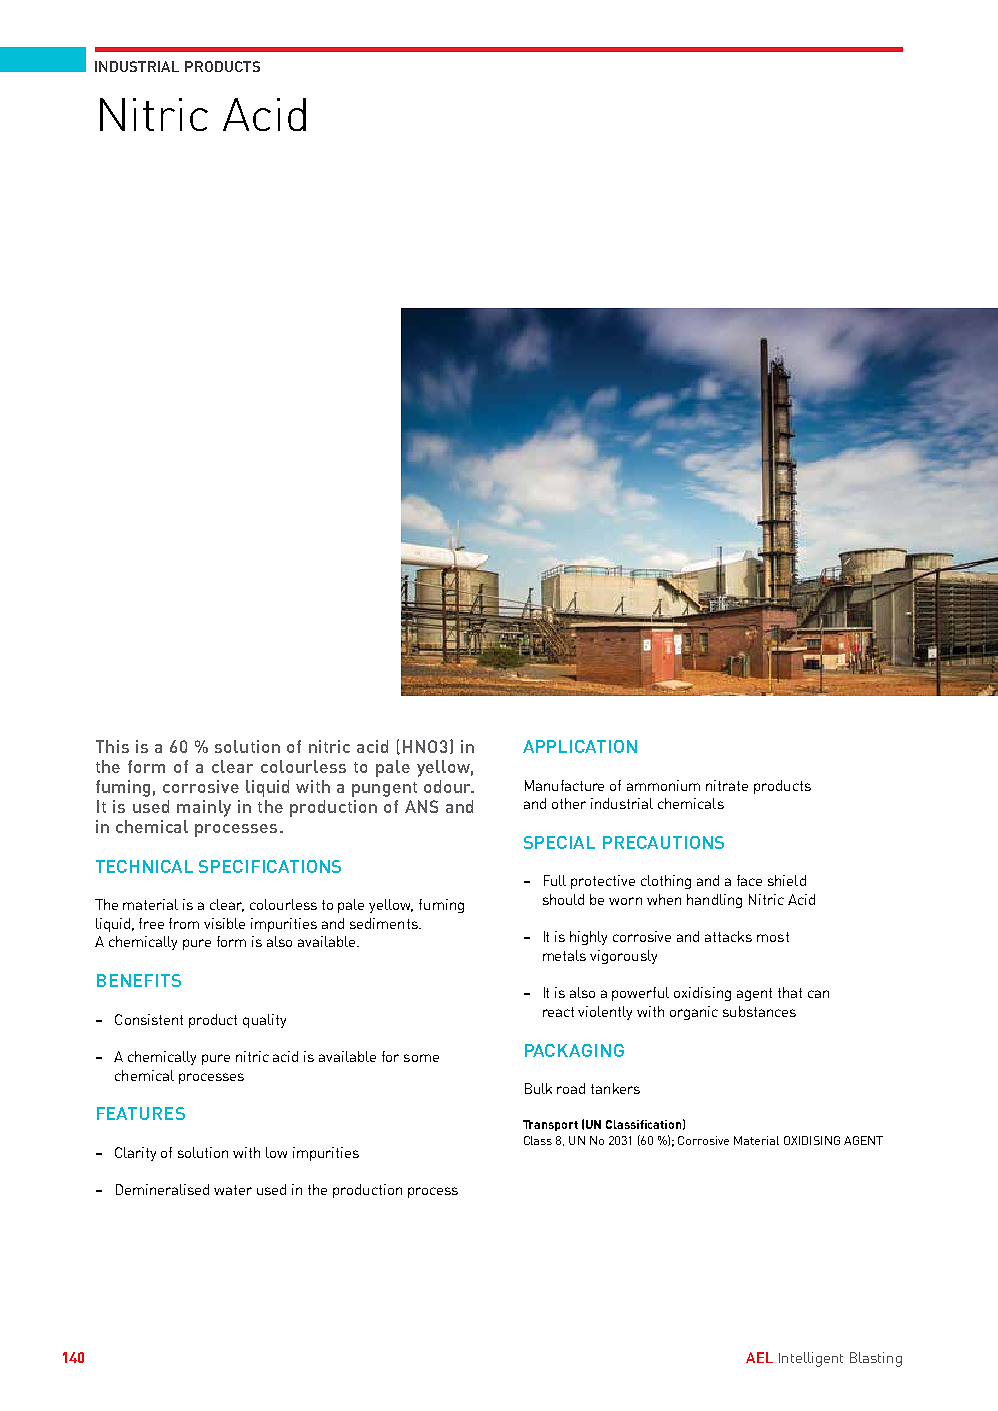  What do you see at coordinates (727, 785) in the screenshot?
I see `nitrate` at bounding box center [727, 785].
